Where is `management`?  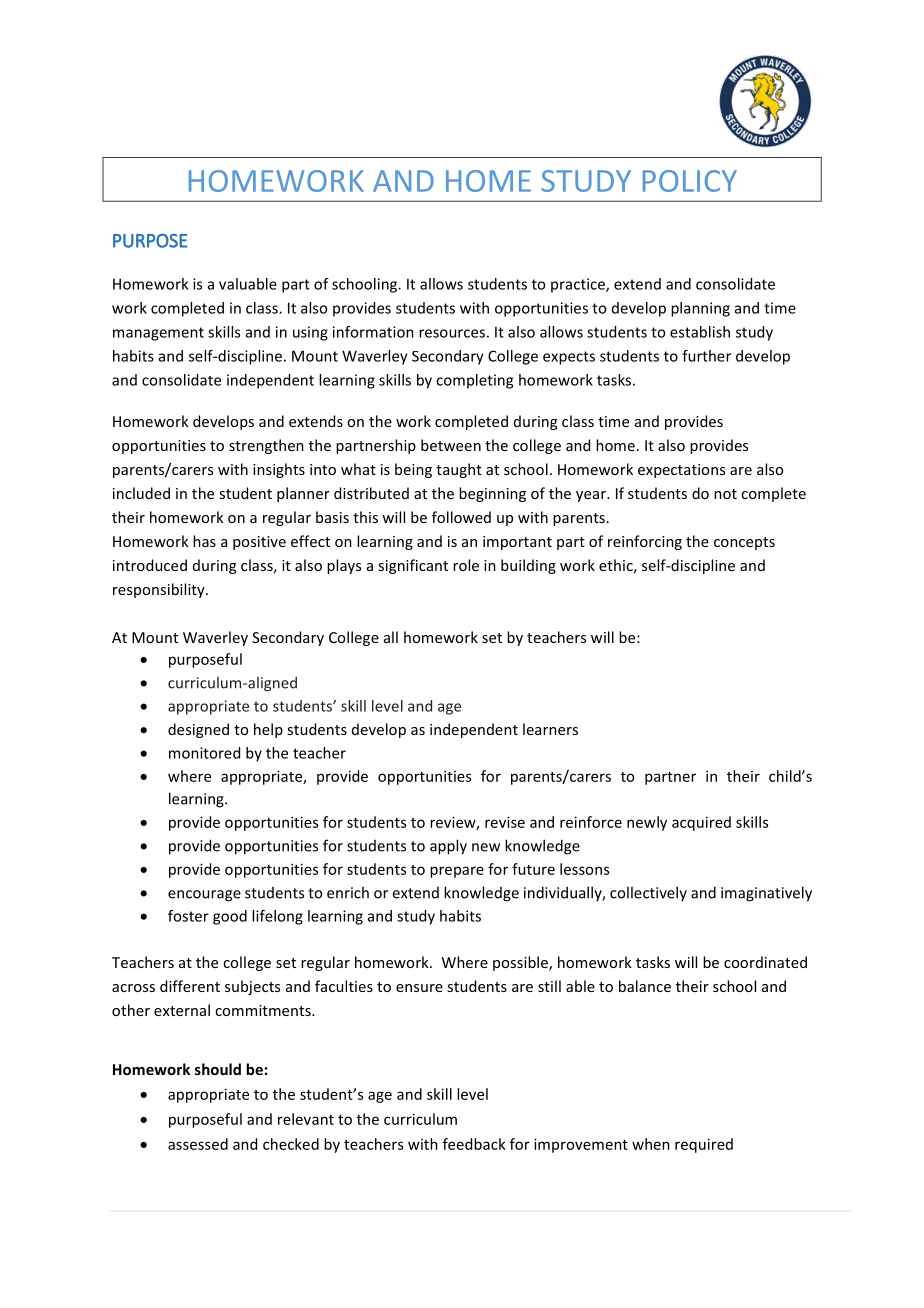 management is located at coordinates (158, 334).
